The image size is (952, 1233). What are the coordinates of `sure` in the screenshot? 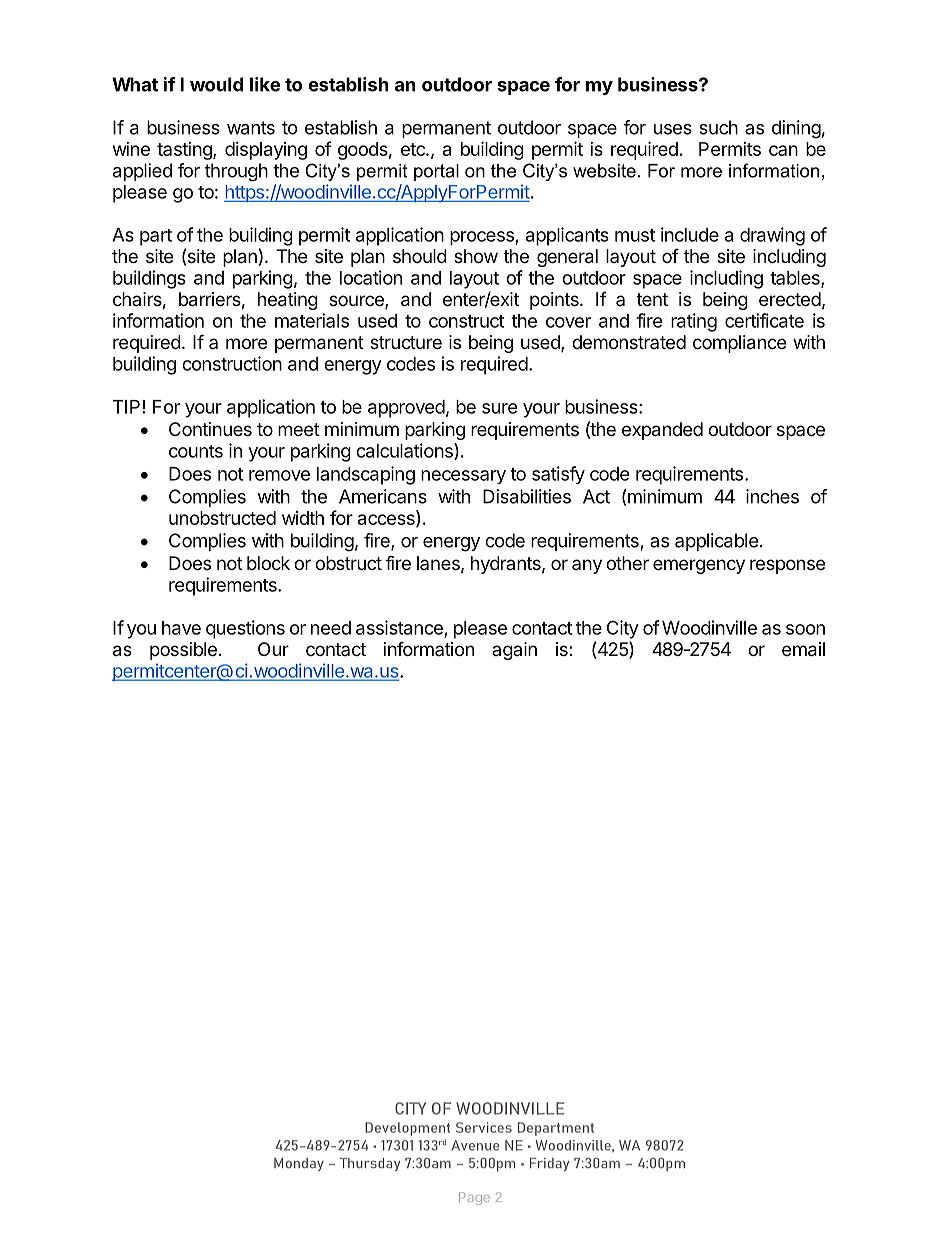 It's located at (500, 408).
